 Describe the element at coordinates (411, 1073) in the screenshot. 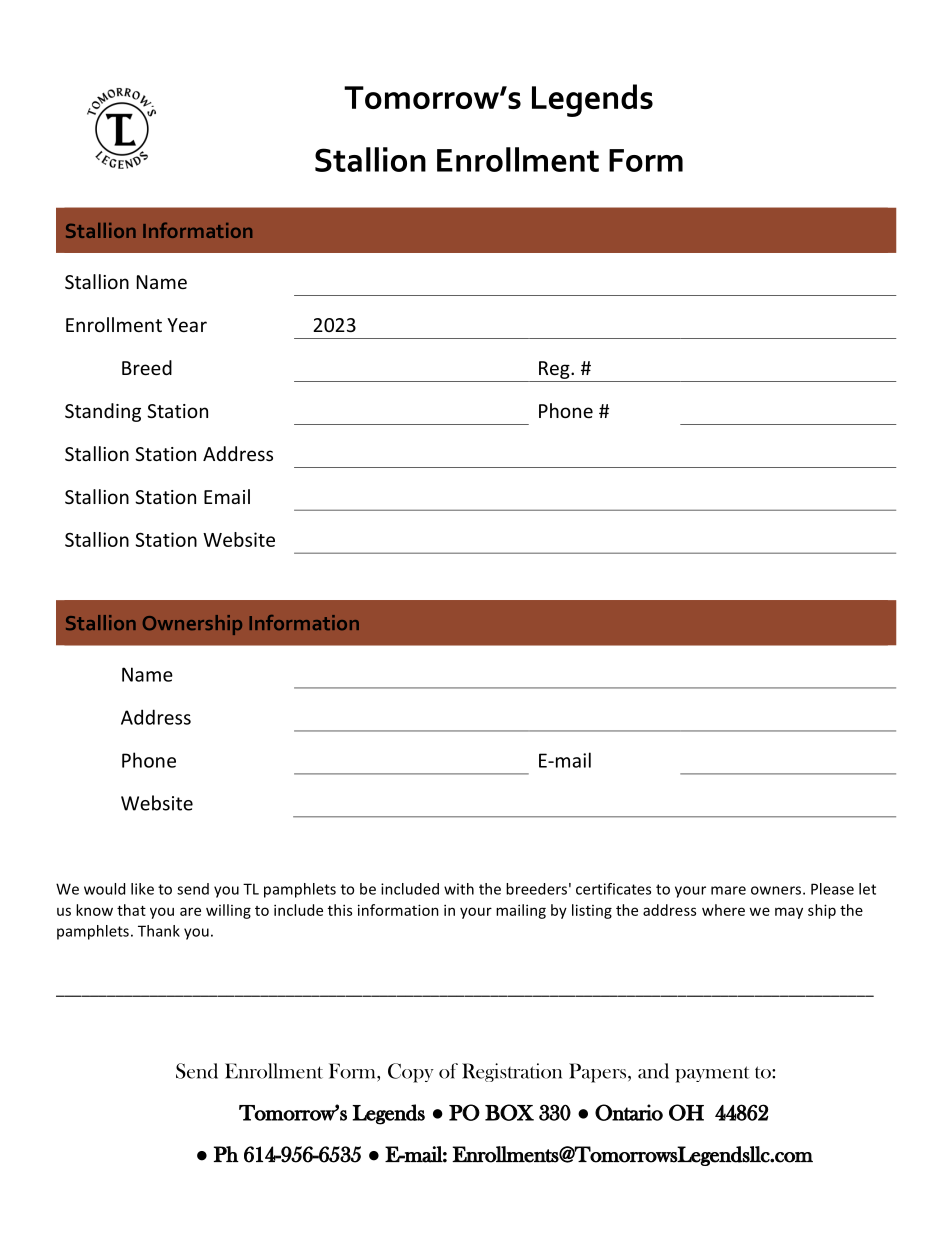

I see `Copy` at that location.
